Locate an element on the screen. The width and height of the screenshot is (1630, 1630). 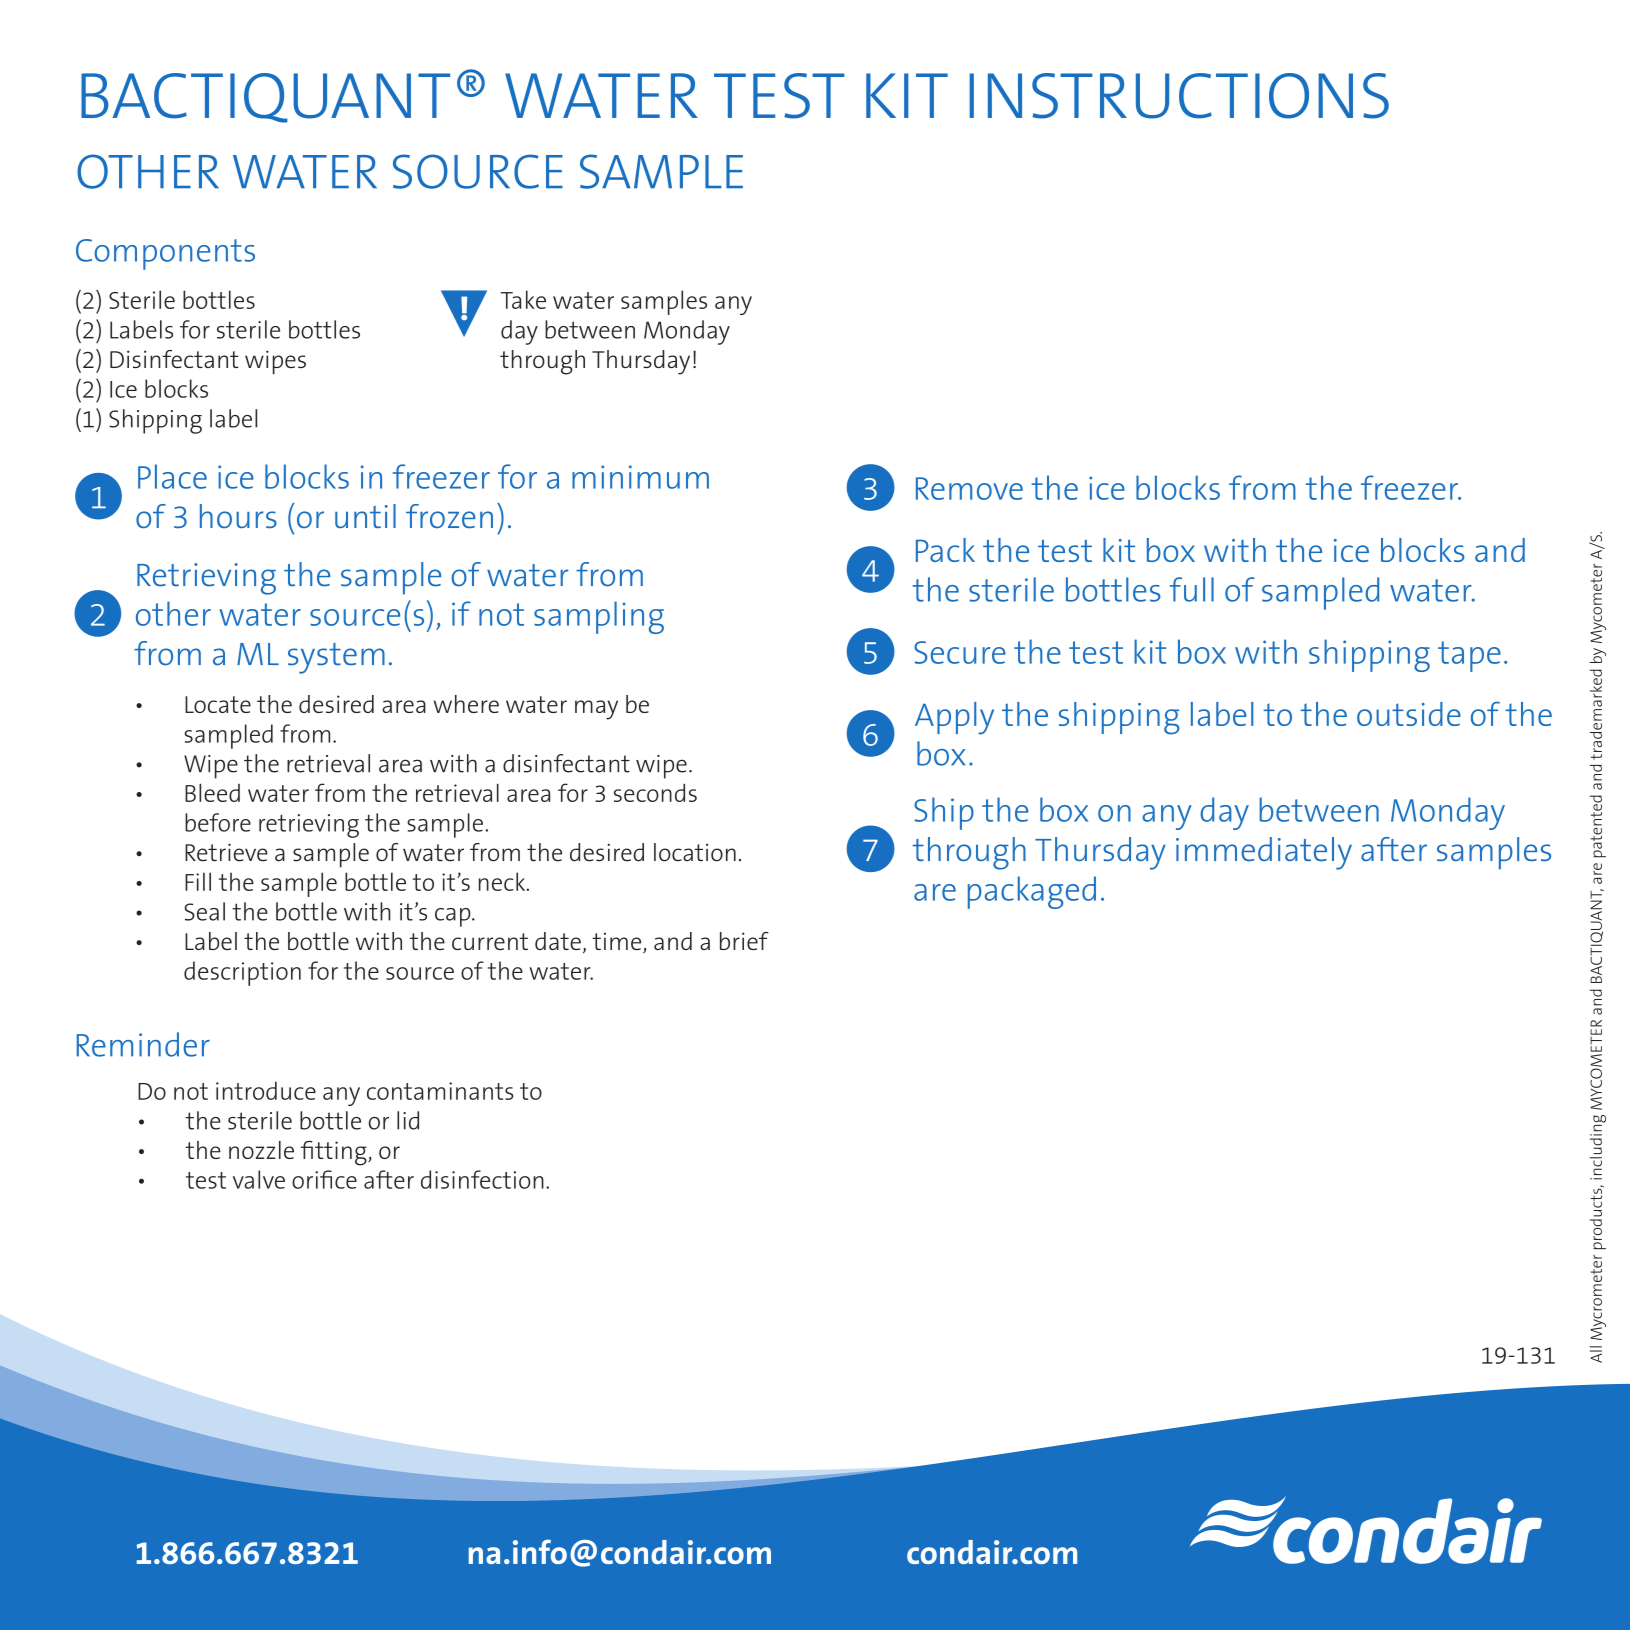
INSTRUCTIONS is located at coordinates (1179, 96).
